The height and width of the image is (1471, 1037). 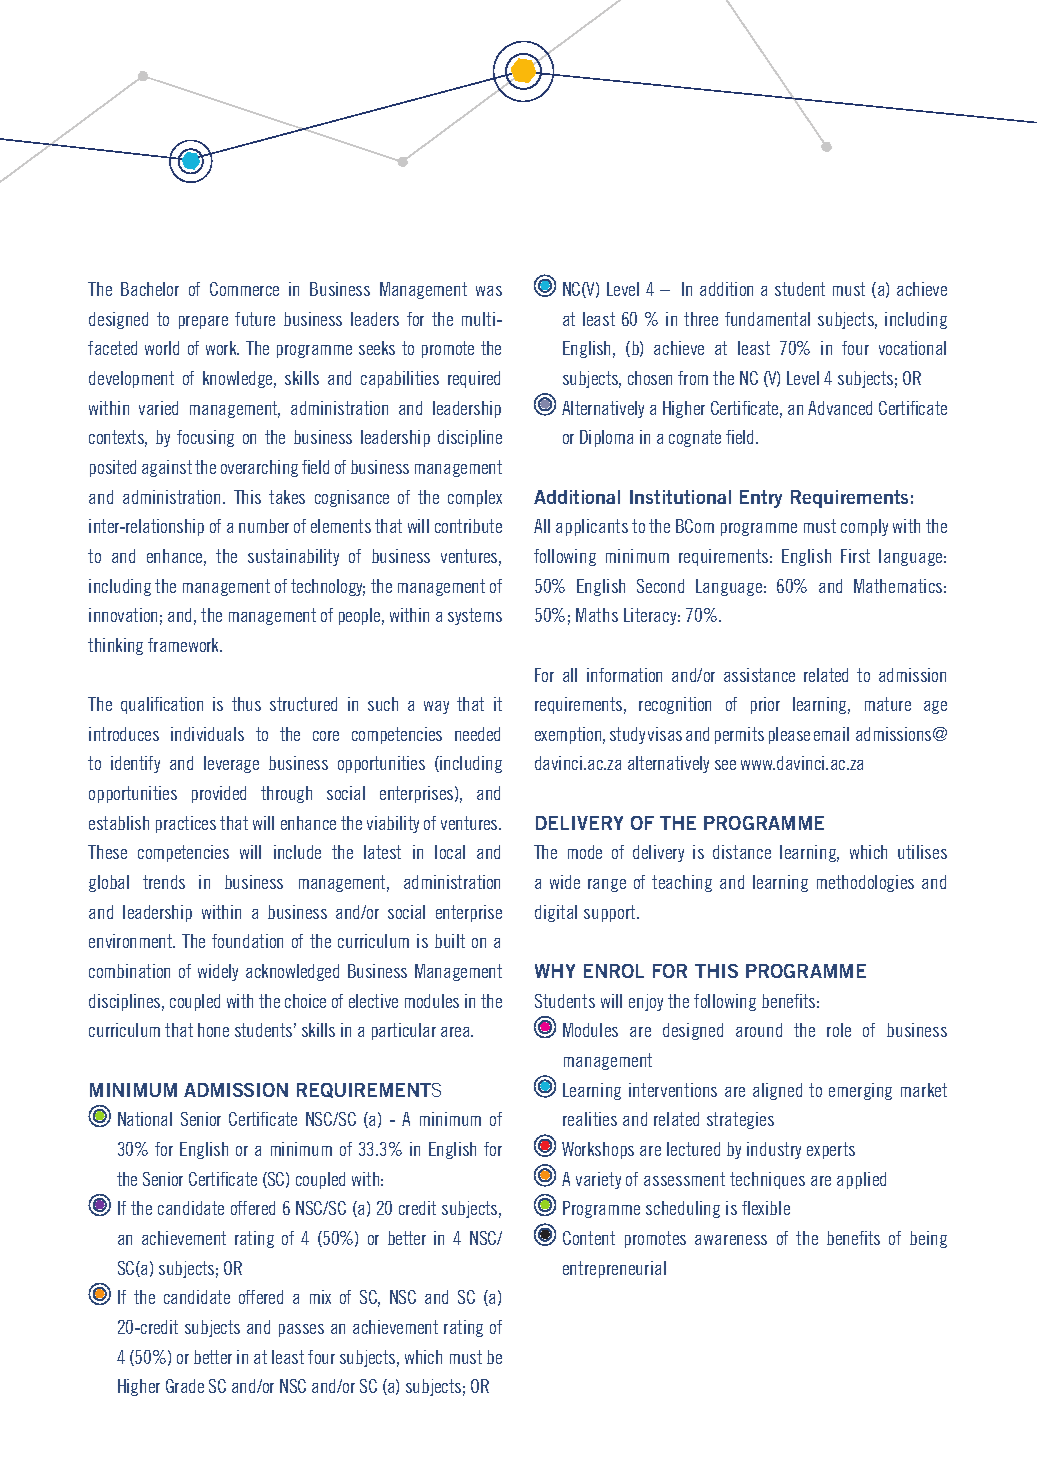 What do you see at coordinates (203, 322) in the image?
I see `prepare` at bounding box center [203, 322].
